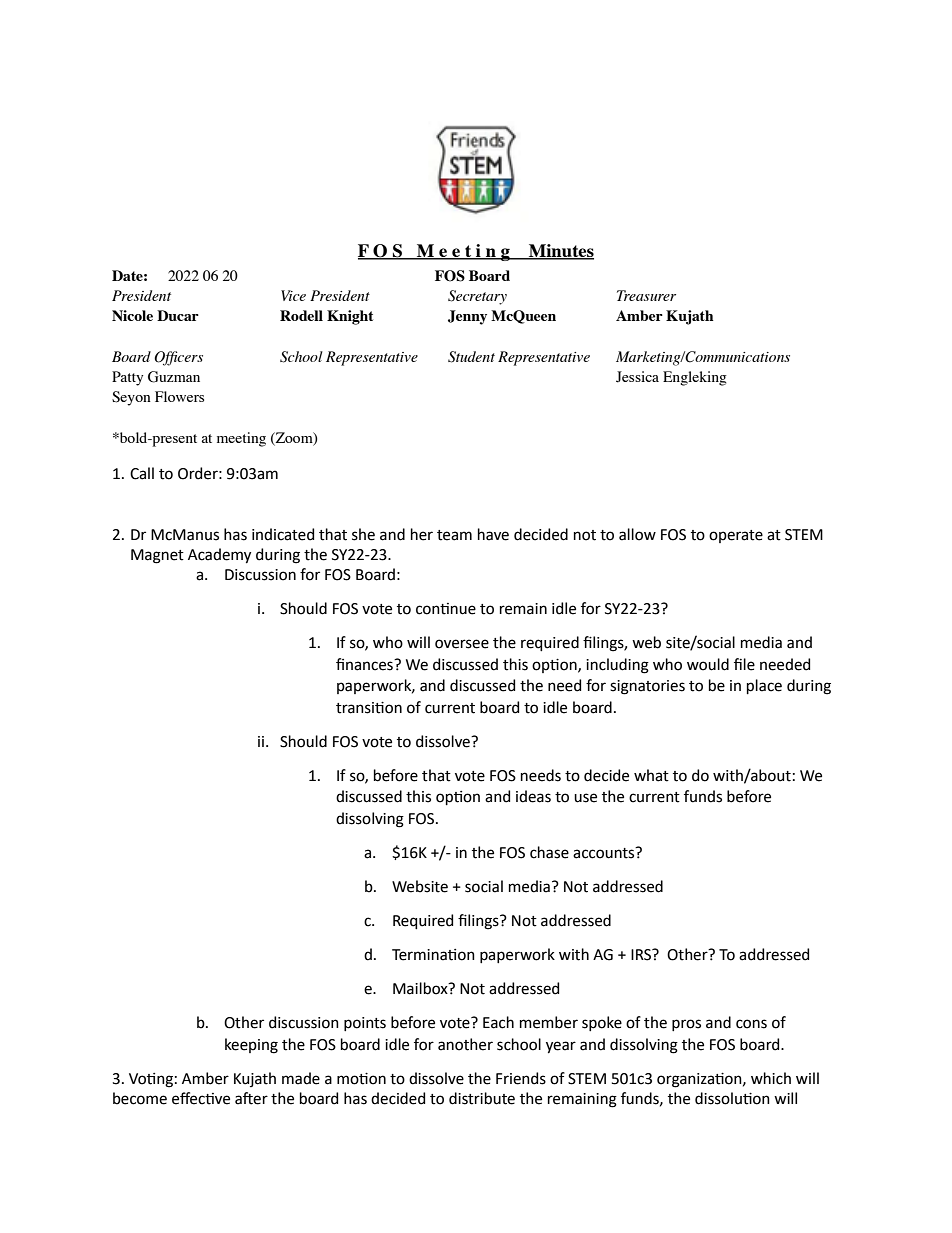 This image has width=952, height=1233. What do you see at coordinates (251, 1046) in the image?
I see `keeping` at bounding box center [251, 1046].
